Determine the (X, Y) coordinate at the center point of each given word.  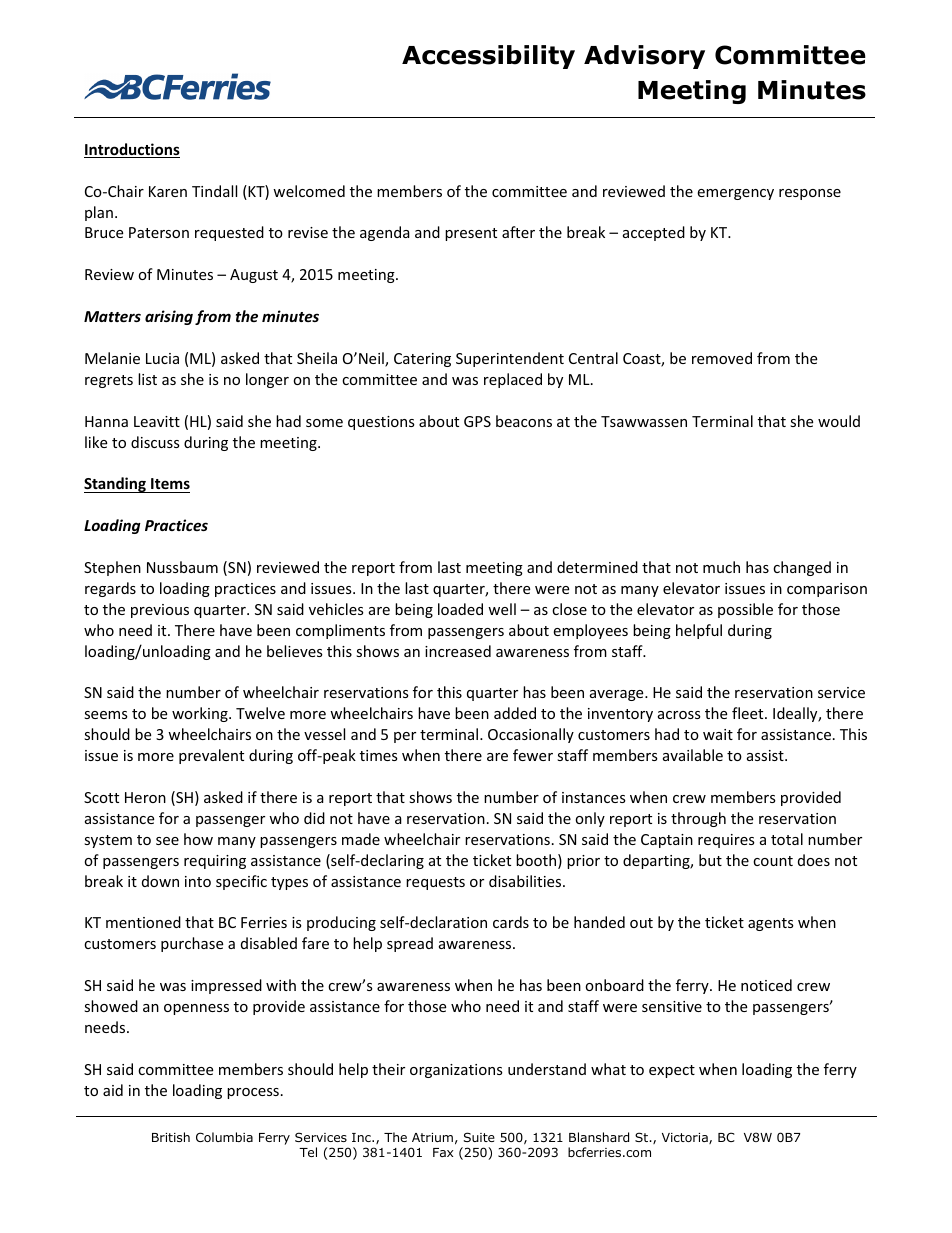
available (693, 755)
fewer (533, 755)
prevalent (211, 756)
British (171, 1137)
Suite (479, 1137)
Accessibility (488, 57)
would (839, 421)
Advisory (644, 57)
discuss (155, 442)
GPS (477, 421)
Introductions (132, 150)
